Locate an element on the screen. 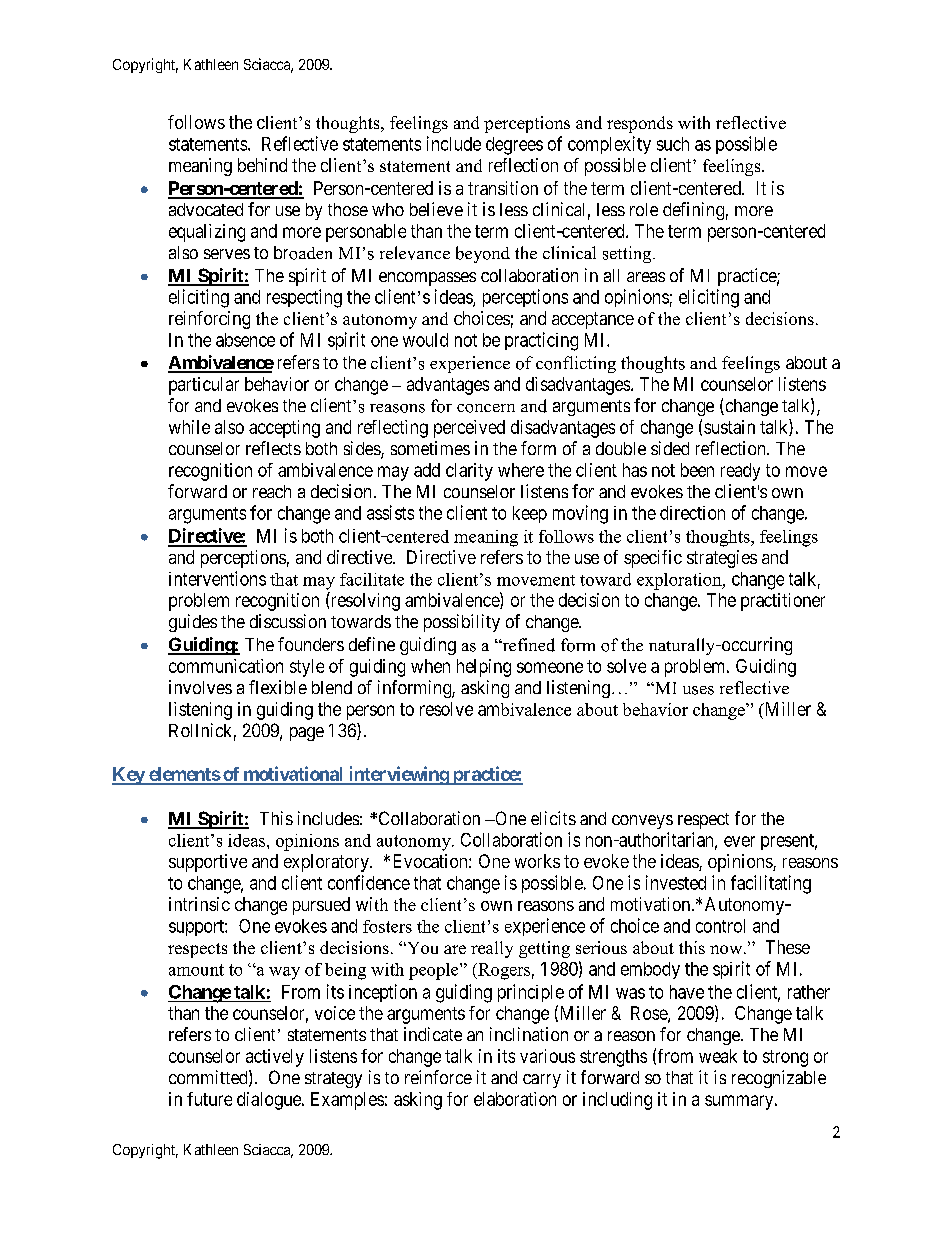 This screenshot has height=1233, width=952. behind is located at coordinates (262, 165).
